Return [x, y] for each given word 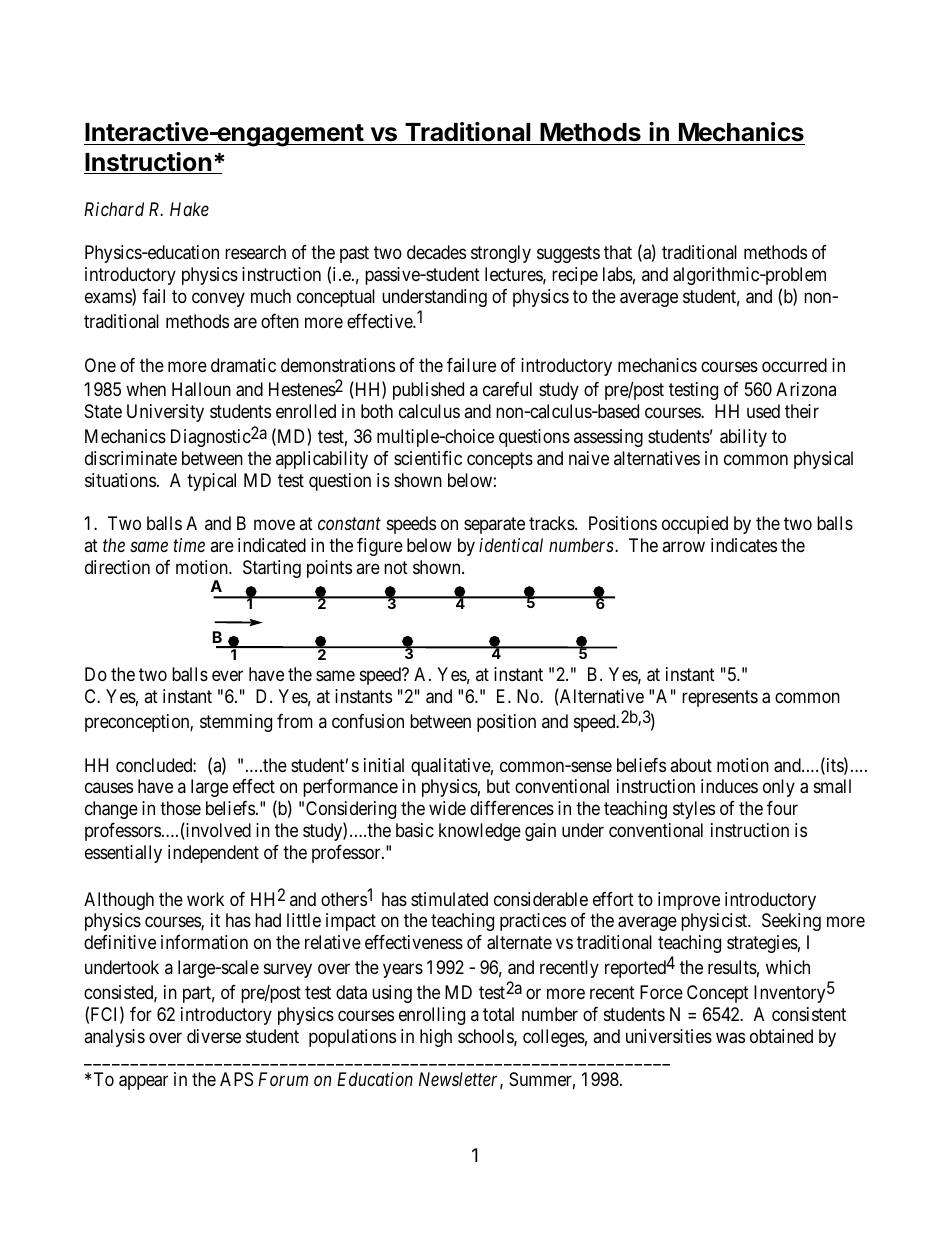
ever [227, 676]
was [730, 1038]
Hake [189, 209]
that [618, 252]
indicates [744, 545]
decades [436, 252]
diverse [214, 1036]
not [396, 567]
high [436, 1038]
